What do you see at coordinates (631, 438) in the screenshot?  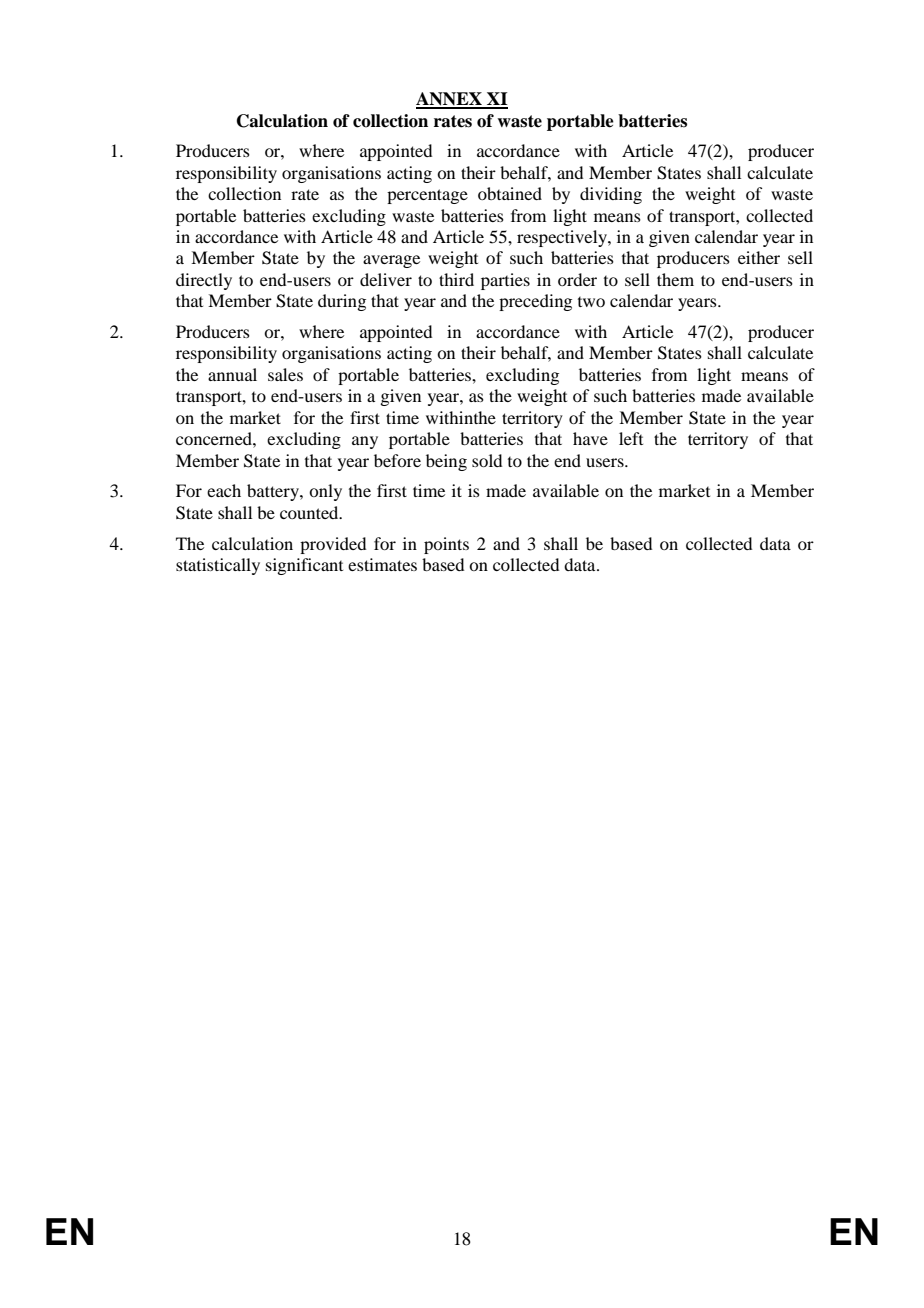 I see `left` at bounding box center [631, 438].
